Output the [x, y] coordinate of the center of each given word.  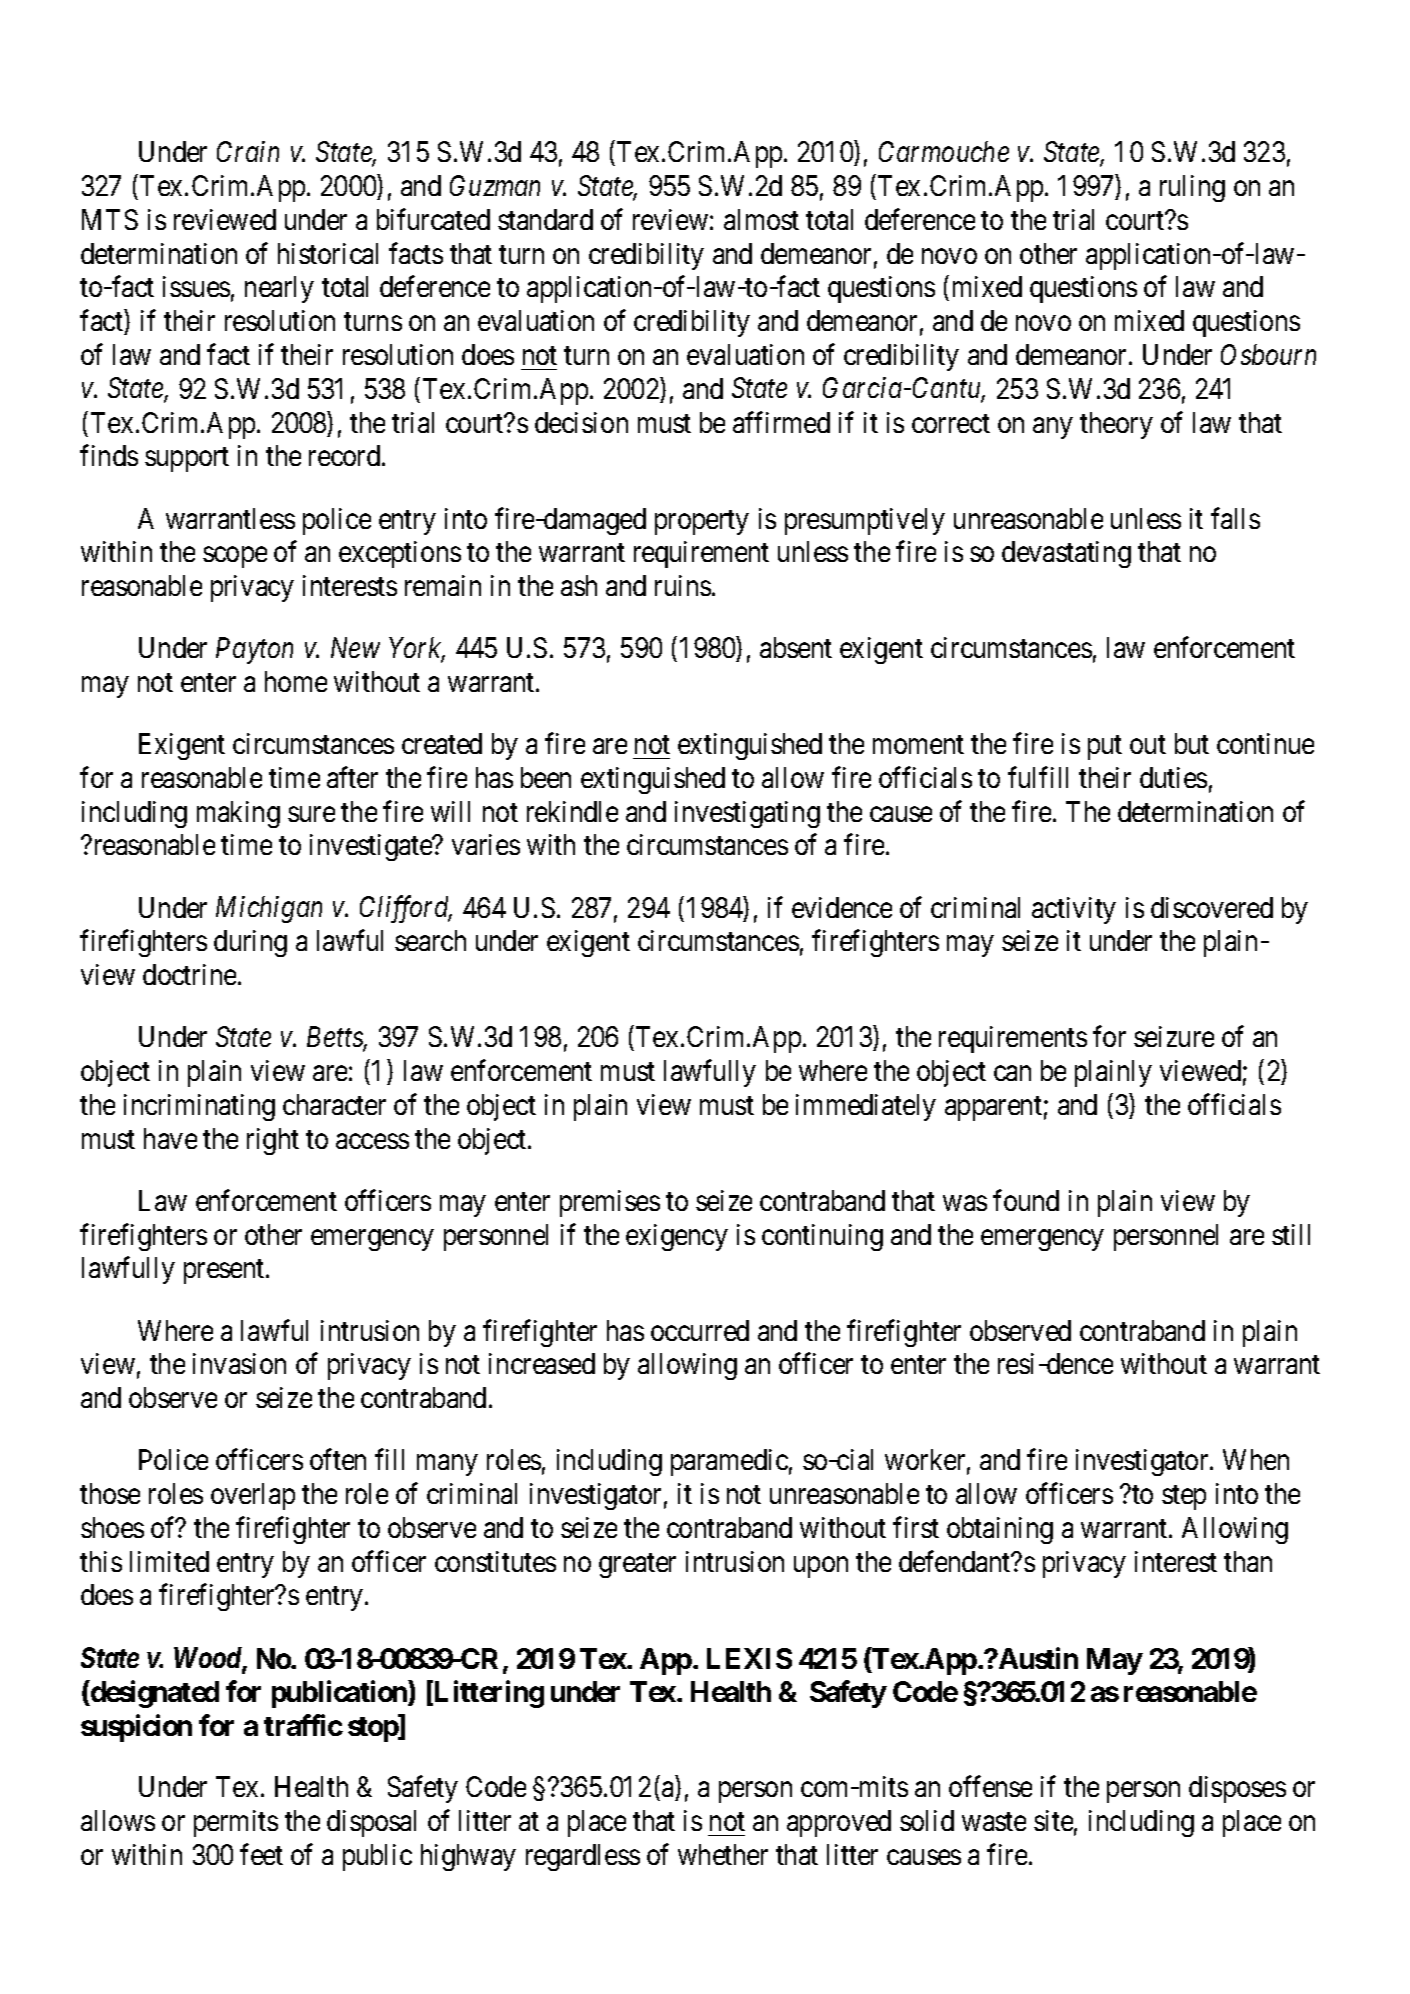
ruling [1192, 188]
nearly [279, 289]
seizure [1174, 1036]
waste [994, 1822]
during [250, 943]
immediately [866, 1107]
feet [261, 1854]
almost [761, 219]
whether [723, 1854]
